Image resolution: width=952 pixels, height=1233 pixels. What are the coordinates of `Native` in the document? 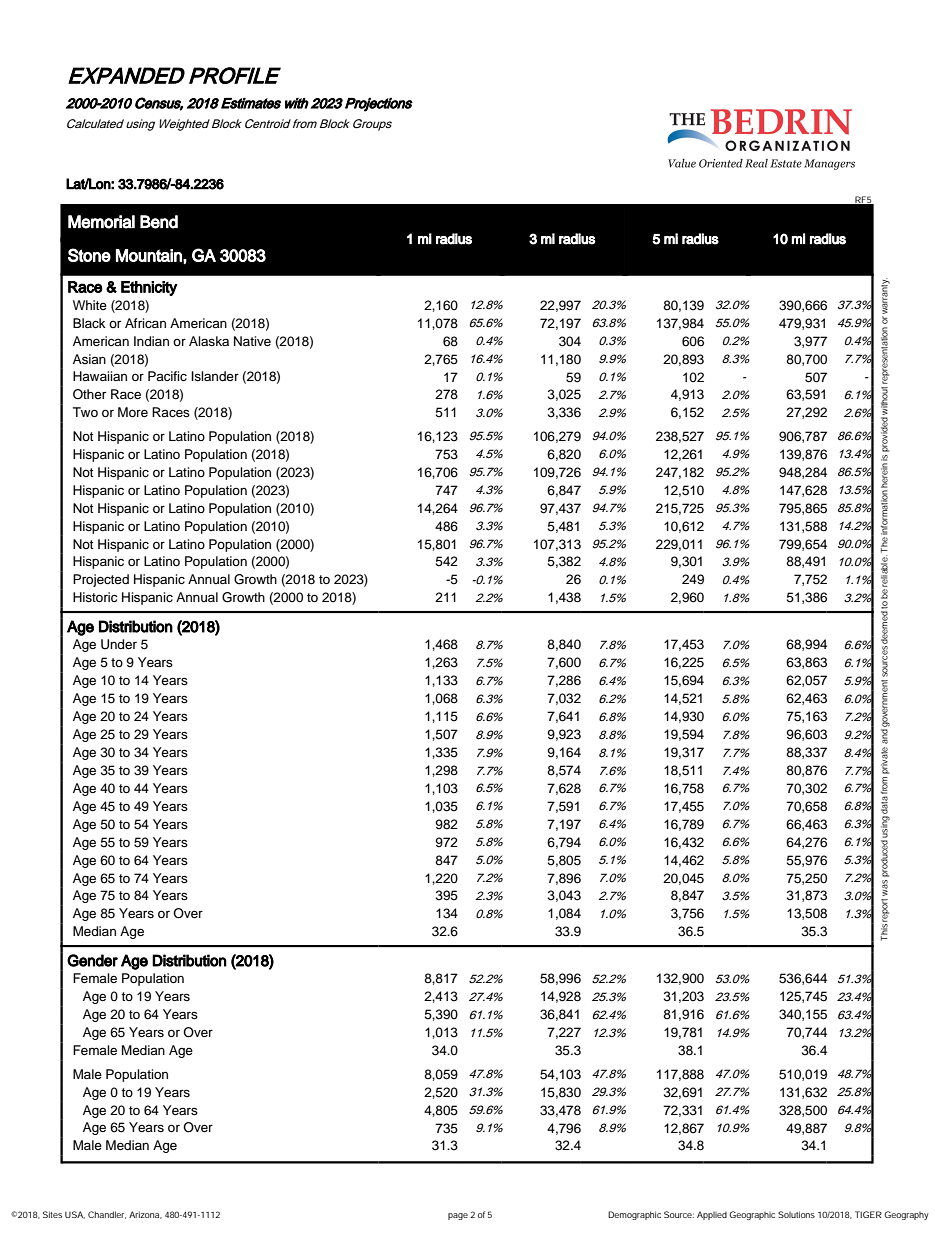 It's located at (252, 341).
